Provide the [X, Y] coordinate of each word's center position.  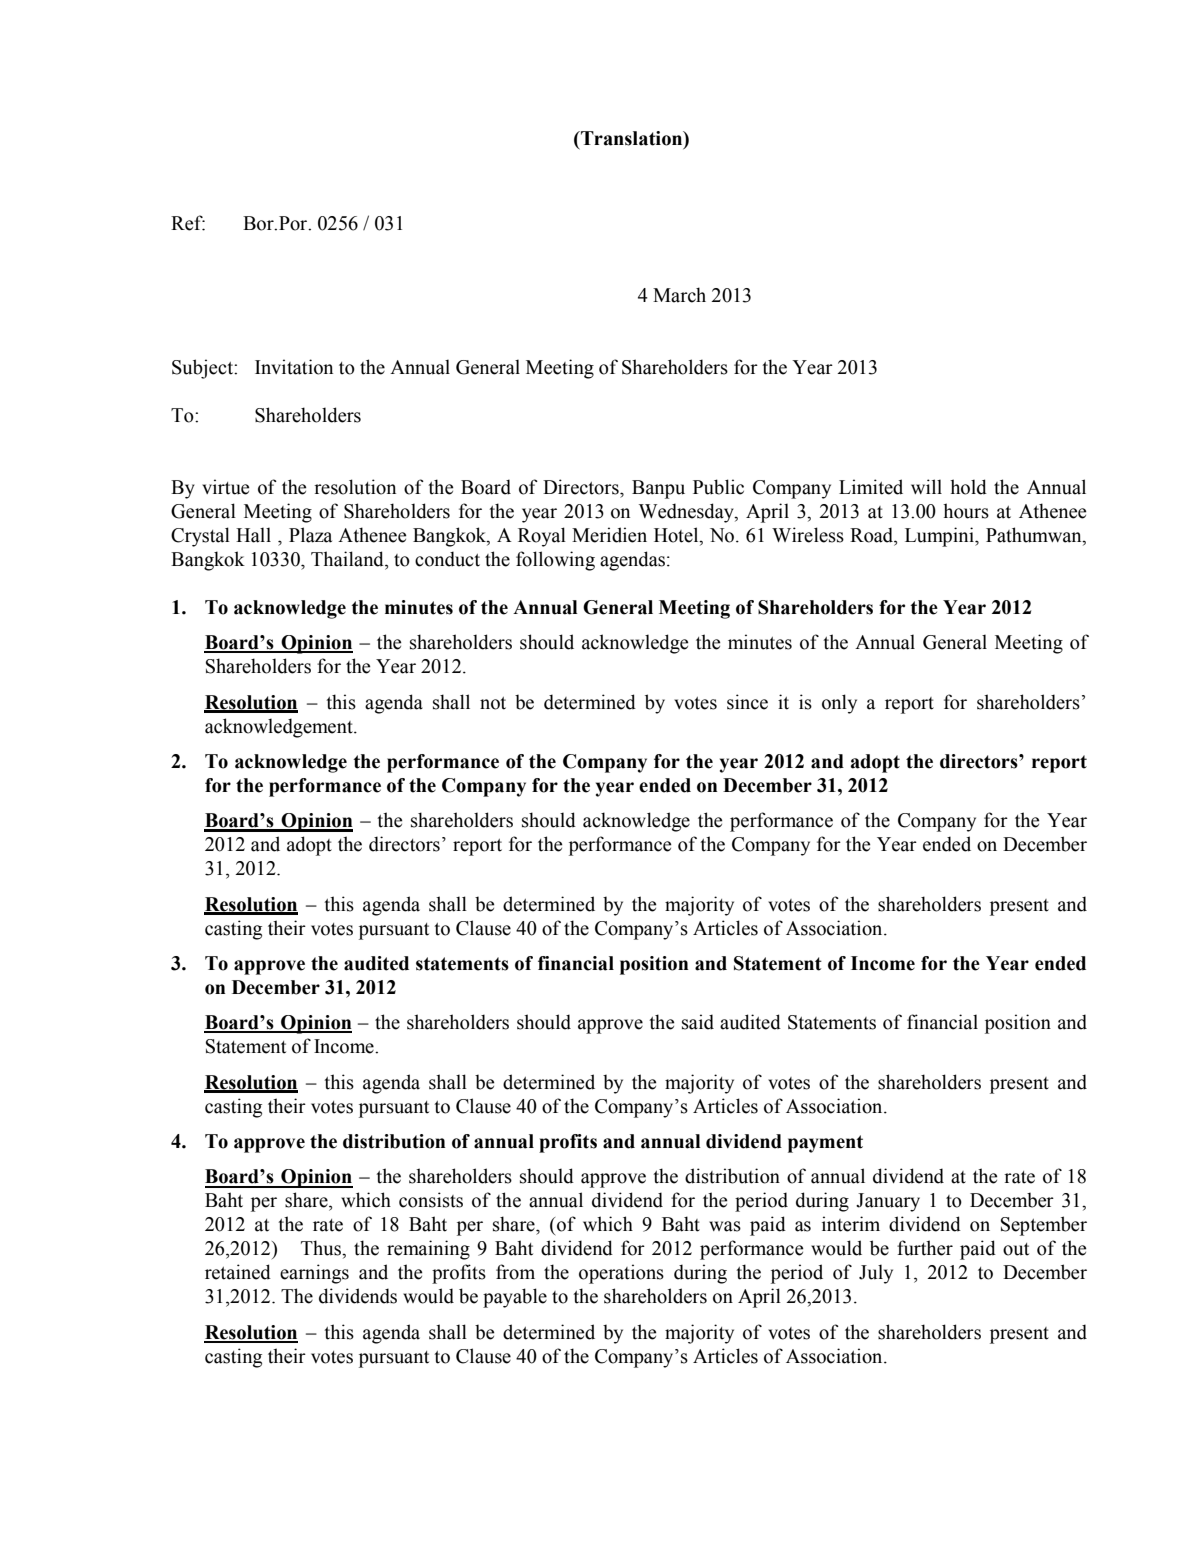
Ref [188, 223]
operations [621, 1274]
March [679, 295]
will [926, 486]
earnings [314, 1274]
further [925, 1248]
